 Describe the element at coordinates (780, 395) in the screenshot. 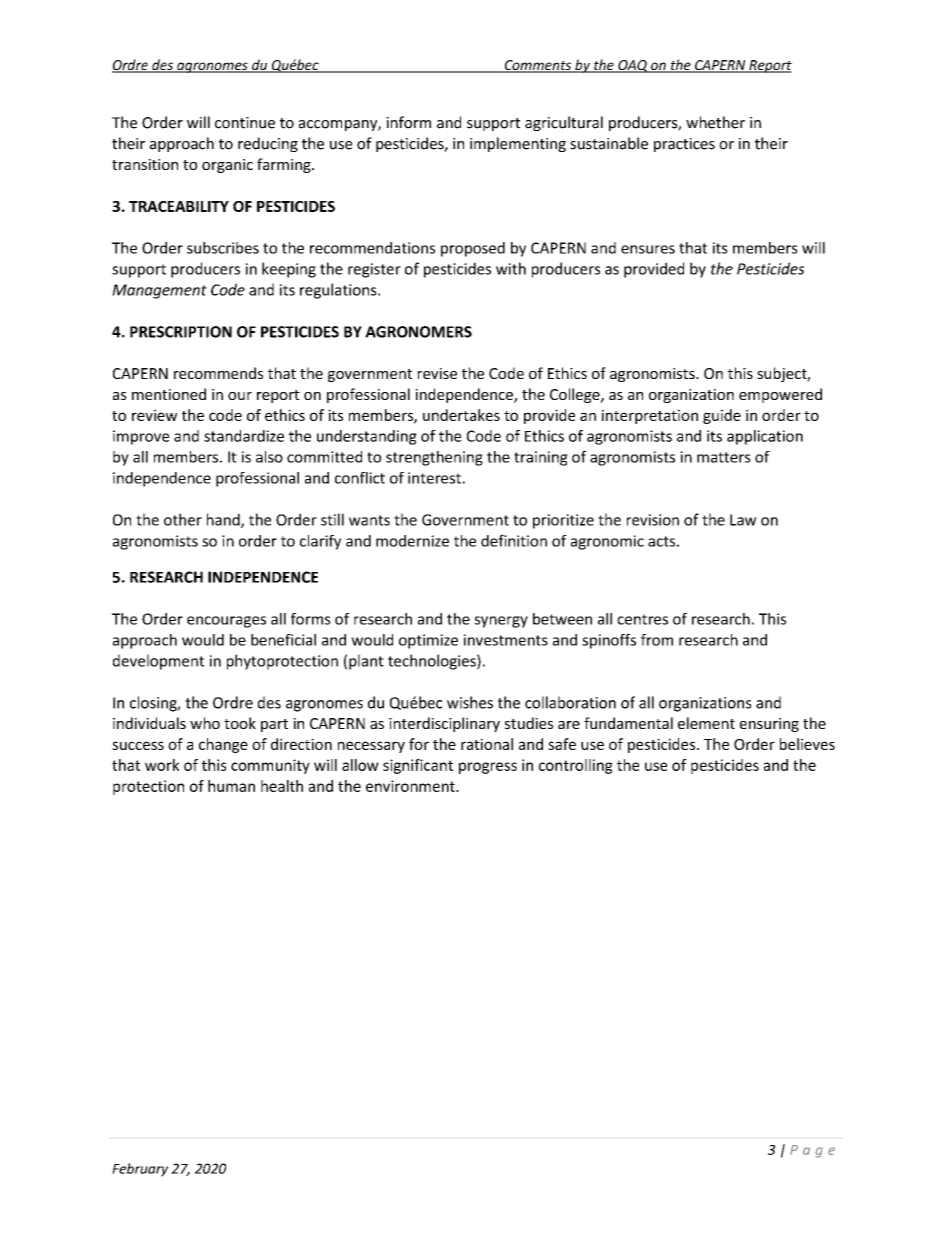

I see `empowered` at that location.
